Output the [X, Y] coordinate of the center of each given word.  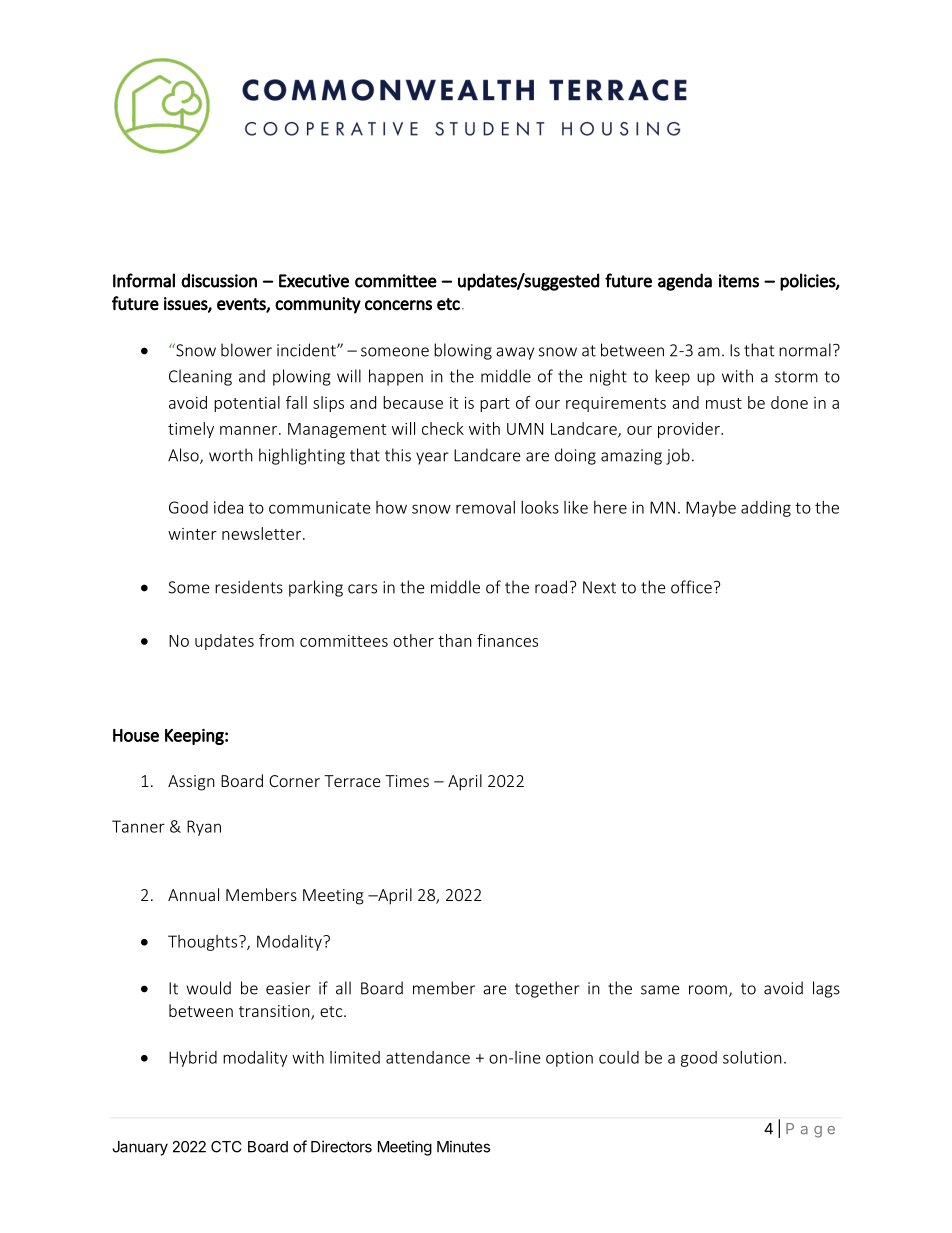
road [551, 587]
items [739, 281]
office [691, 587]
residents [249, 587]
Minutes [463, 1146]
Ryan [204, 828]
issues [186, 304]
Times [407, 781]
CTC [226, 1147]
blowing [463, 351]
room [708, 990]
